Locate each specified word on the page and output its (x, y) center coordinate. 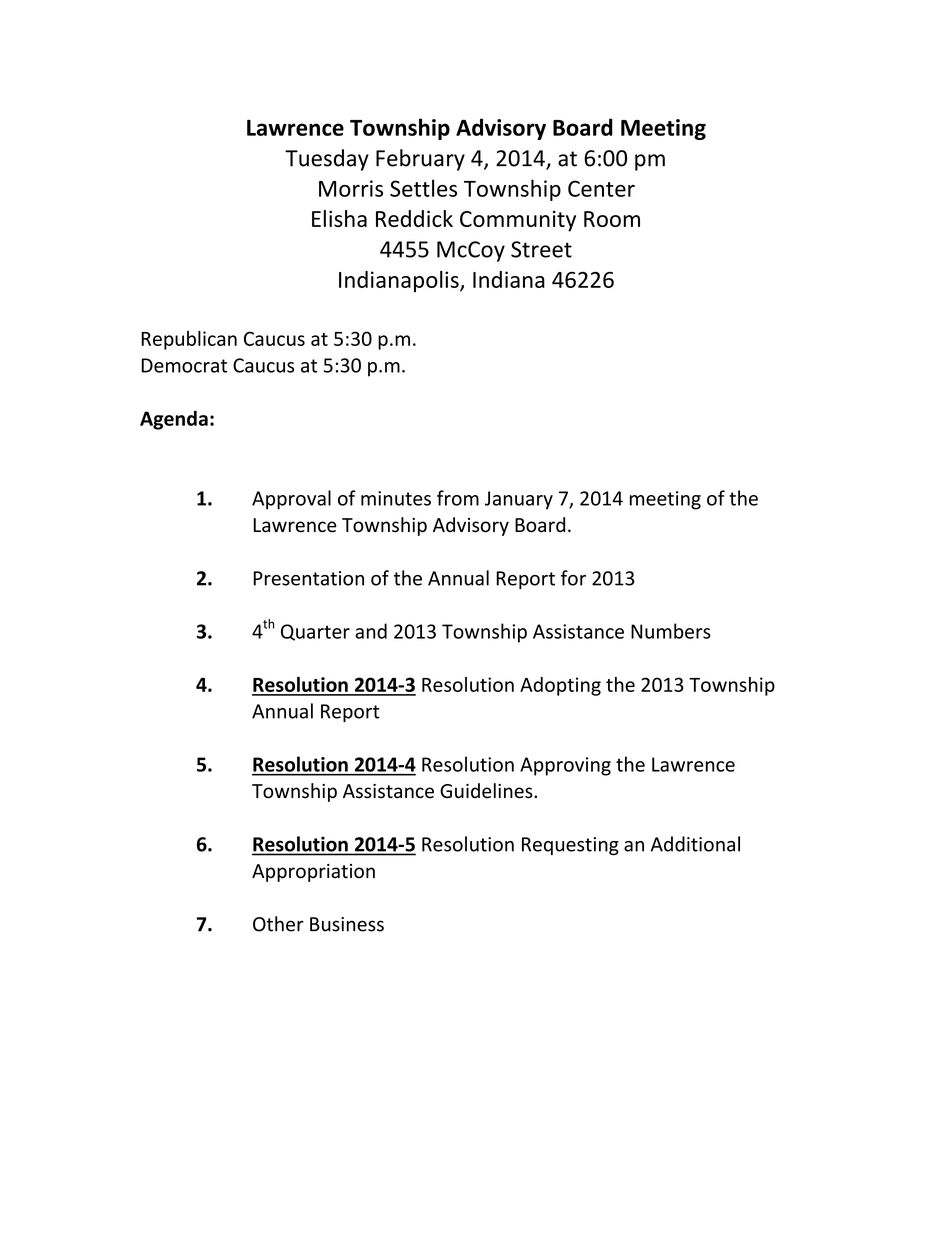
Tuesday (327, 160)
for (573, 578)
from (458, 498)
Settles (423, 188)
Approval (291, 500)
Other (278, 924)
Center (601, 188)
